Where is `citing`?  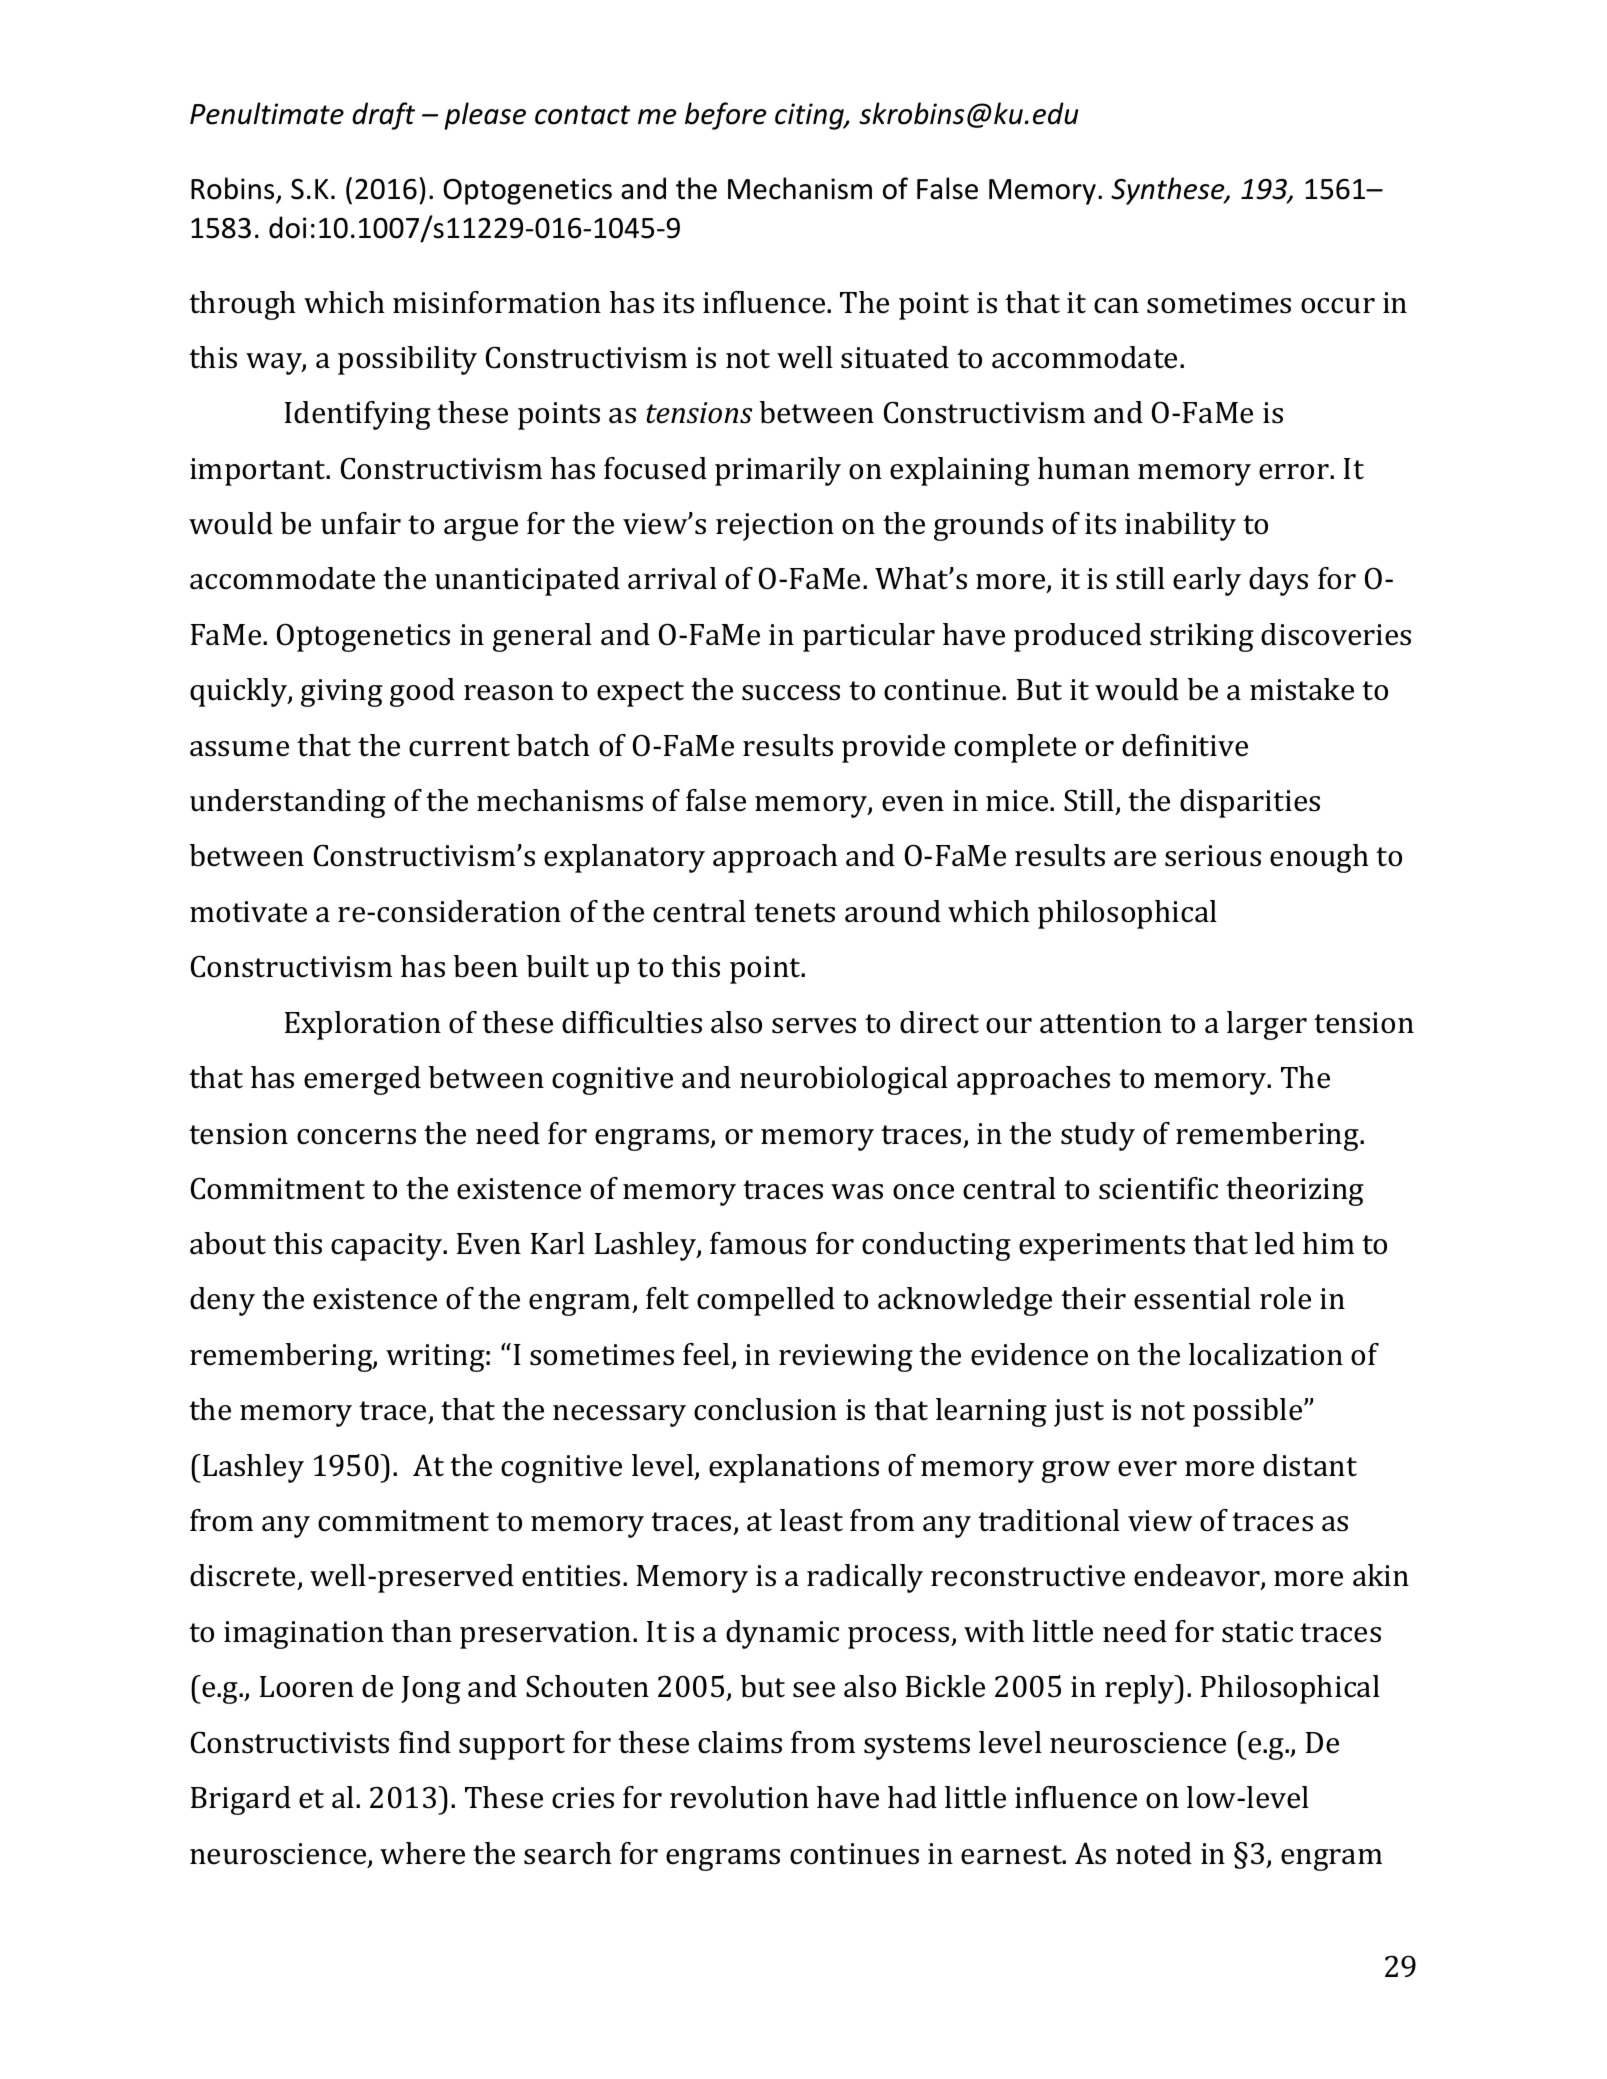
citing is located at coordinates (810, 116).
